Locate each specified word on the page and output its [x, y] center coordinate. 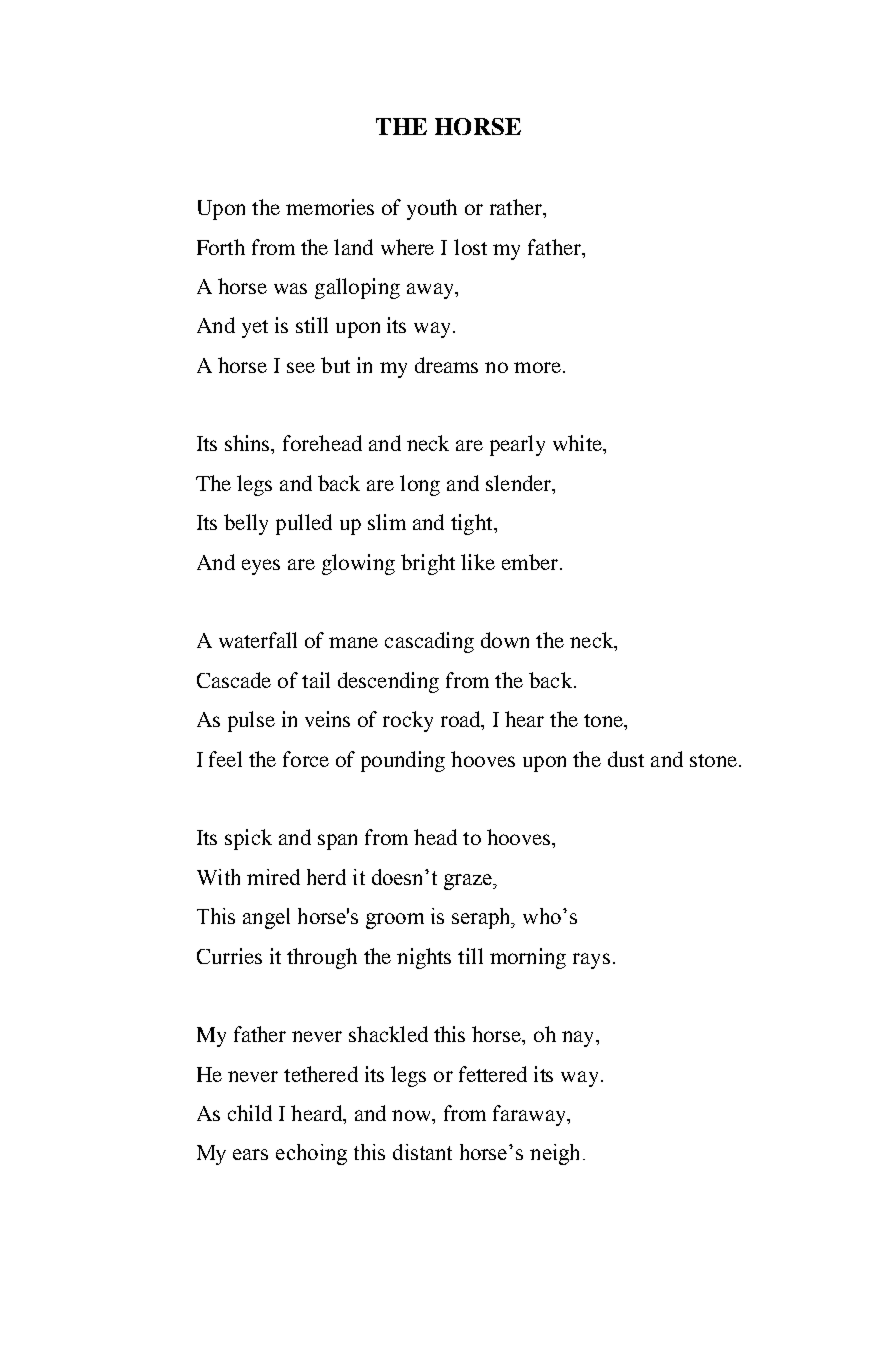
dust [626, 759]
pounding [403, 761]
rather [517, 207]
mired [273, 877]
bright [428, 564]
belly [246, 524]
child [250, 1113]
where [407, 247]
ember [530, 562]
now [412, 1115]
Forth [221, 247]
